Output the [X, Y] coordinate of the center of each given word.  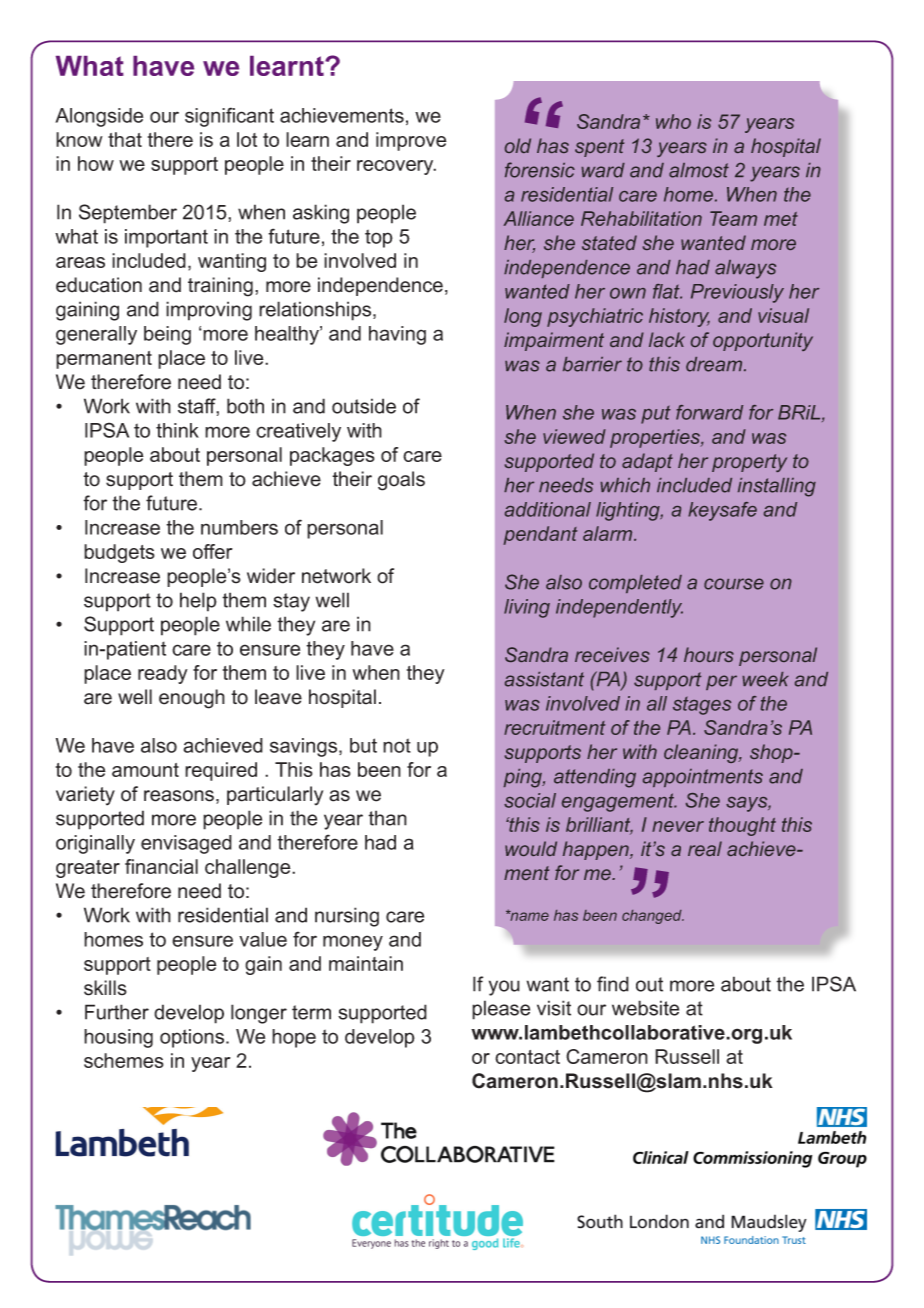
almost [699, 170]
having [397, 335]
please [501, 1010]
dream [715, 364]
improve [411, 141]
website [645, 1008]
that [125, 139]
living [527, 608]
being [167, 335]
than [387, 818]
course [734, 584]
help [198, 602]
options [193, 1038]
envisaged [186, 844]
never [678, 826]
